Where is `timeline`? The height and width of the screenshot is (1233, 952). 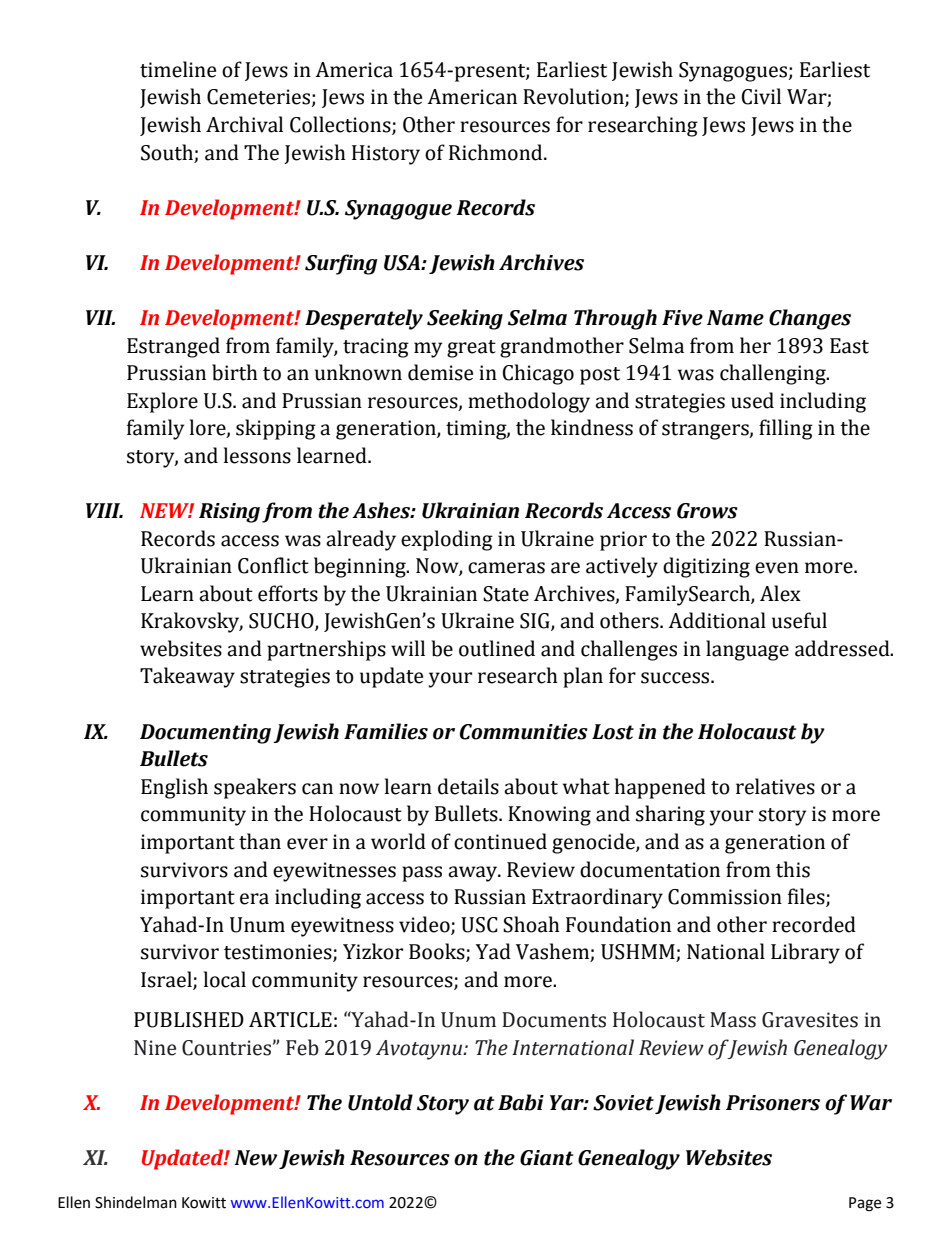
timeline is located at coordinates (178, 69).
